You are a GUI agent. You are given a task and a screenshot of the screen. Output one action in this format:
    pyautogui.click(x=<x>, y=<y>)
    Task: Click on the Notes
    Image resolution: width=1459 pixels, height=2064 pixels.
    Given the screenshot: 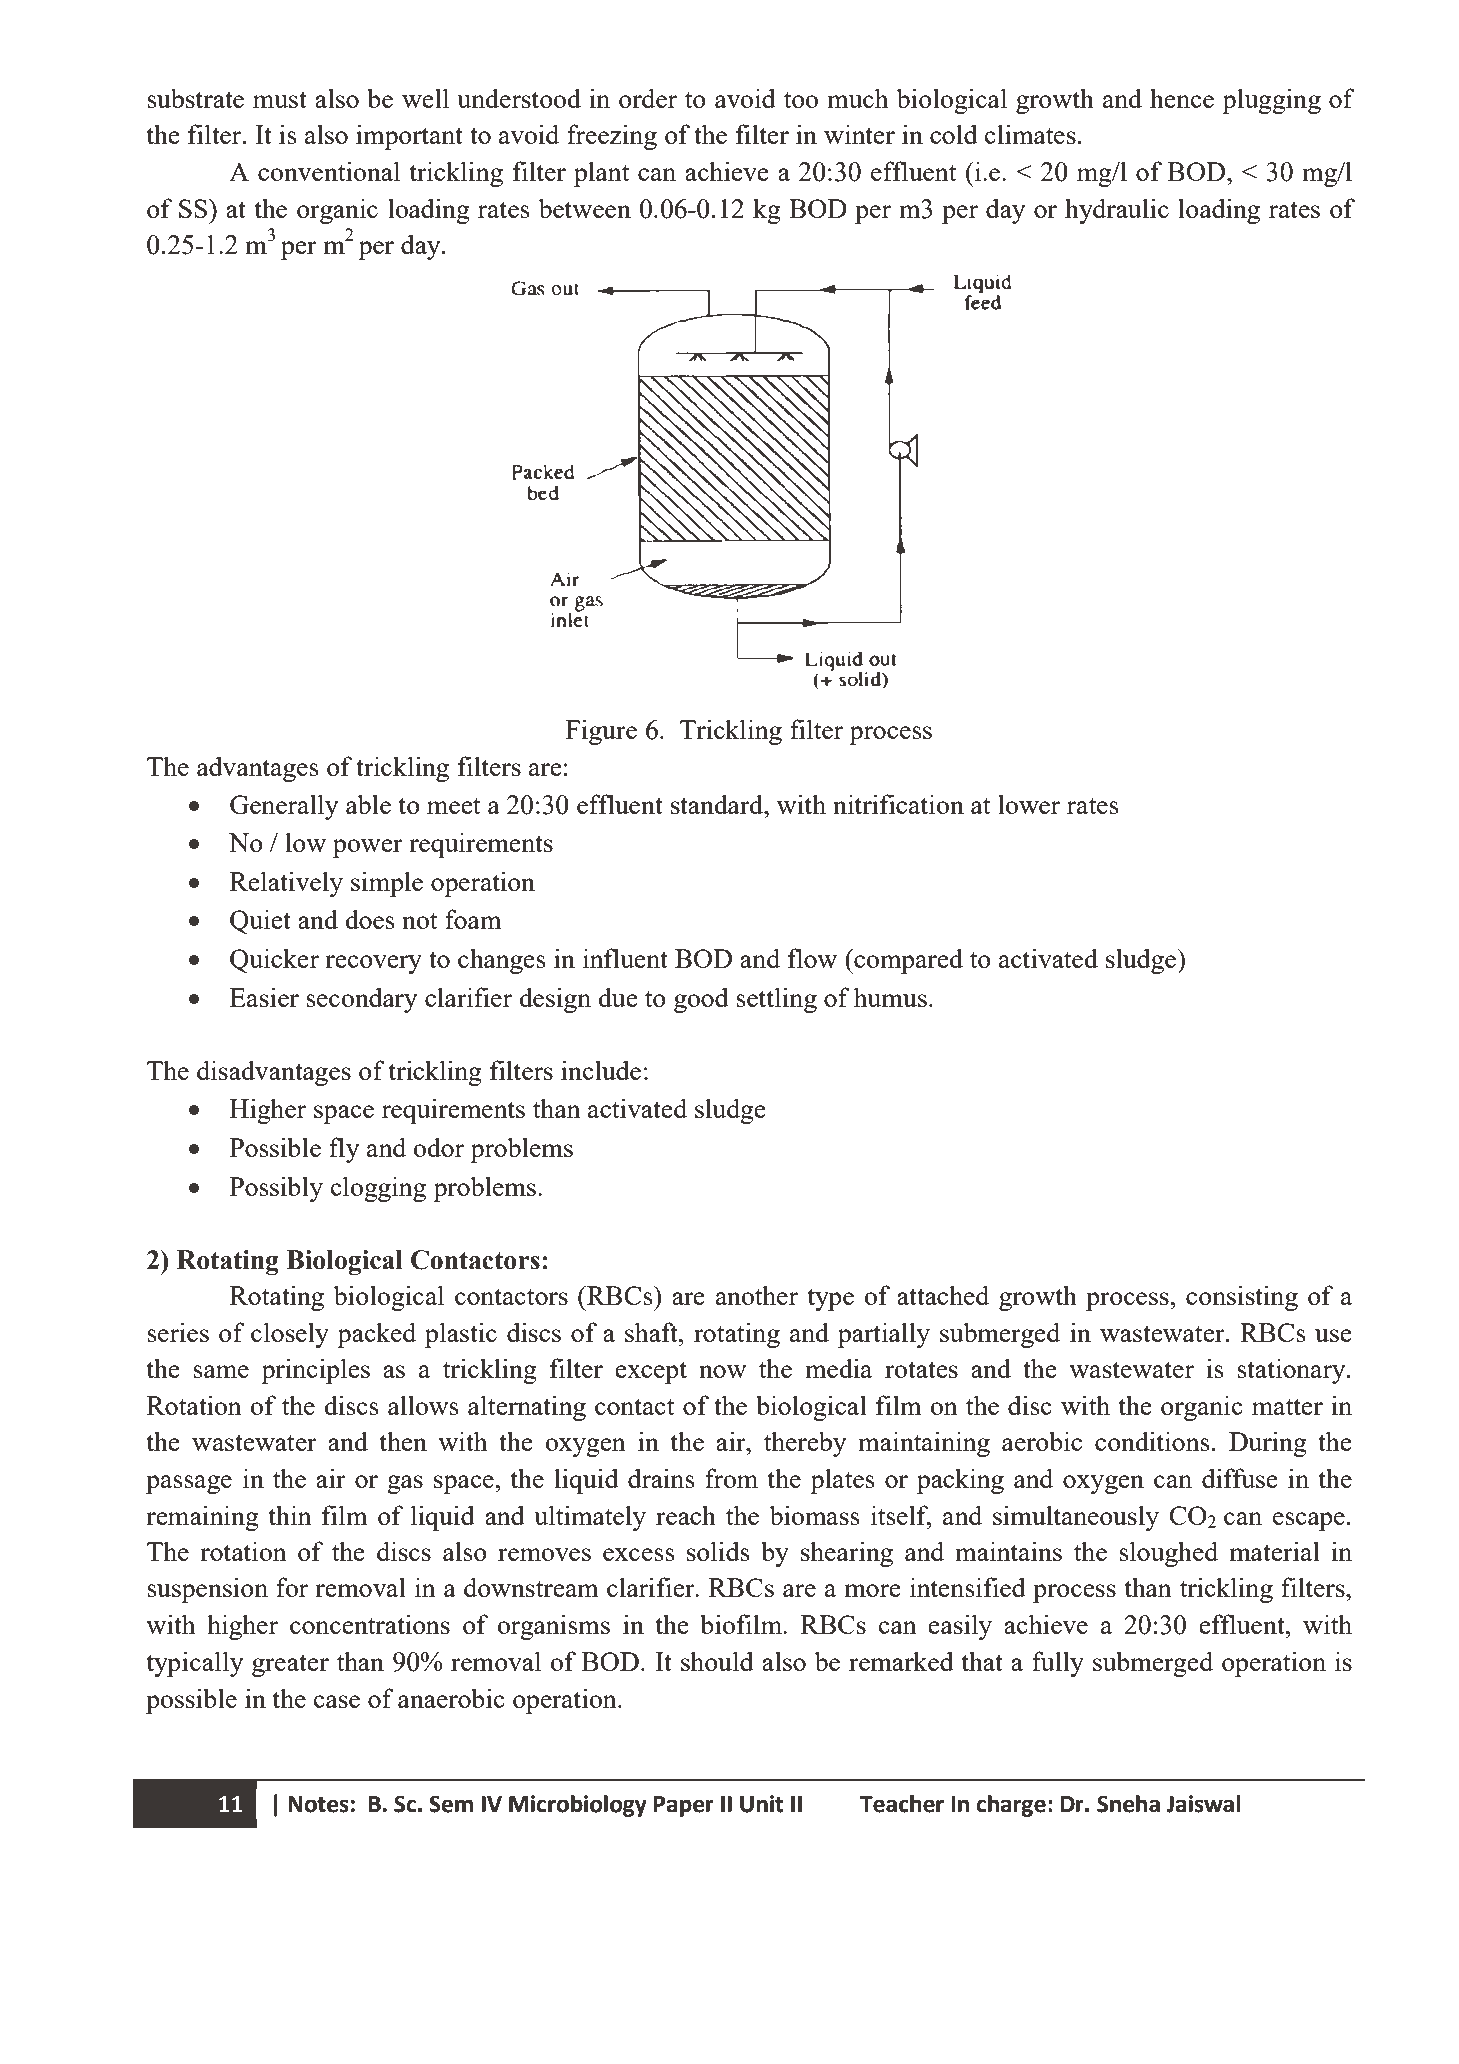 What is the action you would take?
    pyautogui.click(x=318, y=1804)
